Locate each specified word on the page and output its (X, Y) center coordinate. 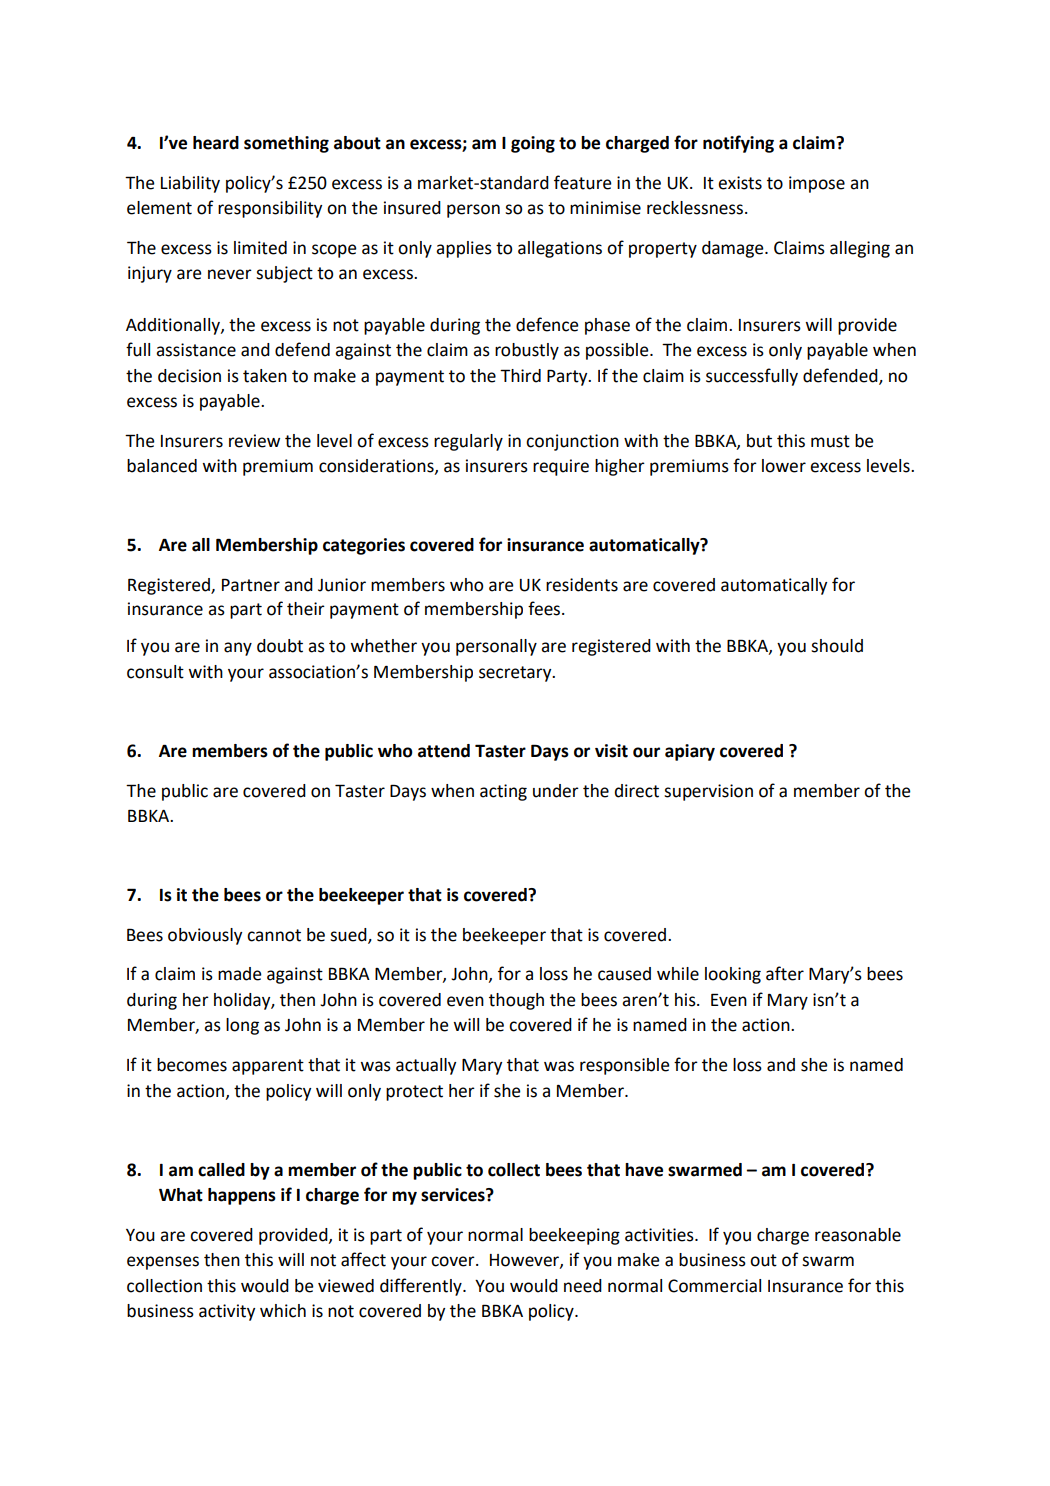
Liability (190, 184)
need (583, 1286)
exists (740, 183)
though (516, 1001)
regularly (468, 442)
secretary (516, 674)
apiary (690, 752)
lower (784, 466)
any (238, 649)
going (533, 144)
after (785, 973)
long (242, 1026)
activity (227, 1312)
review (254, 441)
